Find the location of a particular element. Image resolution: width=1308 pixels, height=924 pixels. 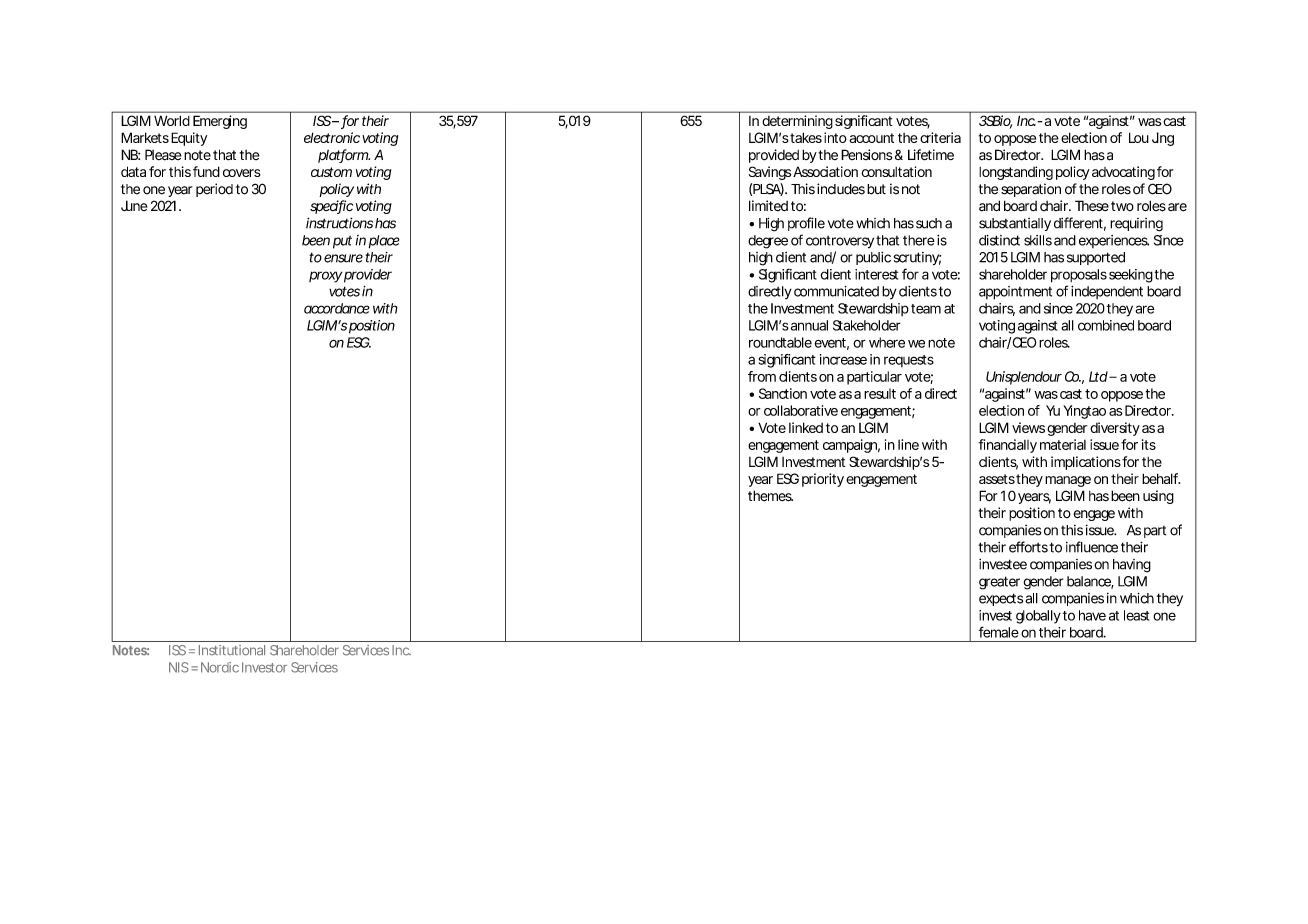

accordance is located at coordinates (337, 308).
